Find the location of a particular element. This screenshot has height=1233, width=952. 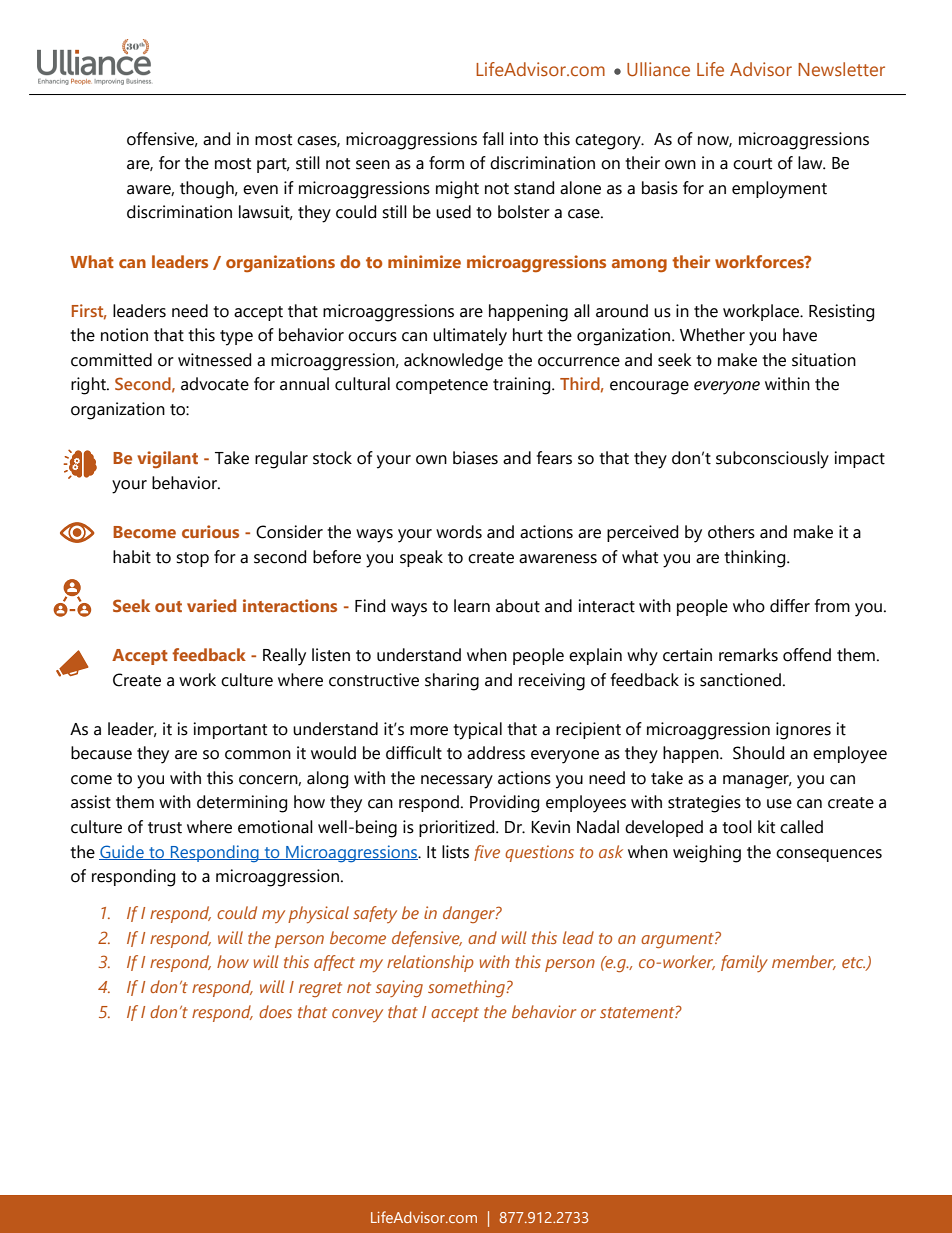

curious is located at coordinates (210, 531).
